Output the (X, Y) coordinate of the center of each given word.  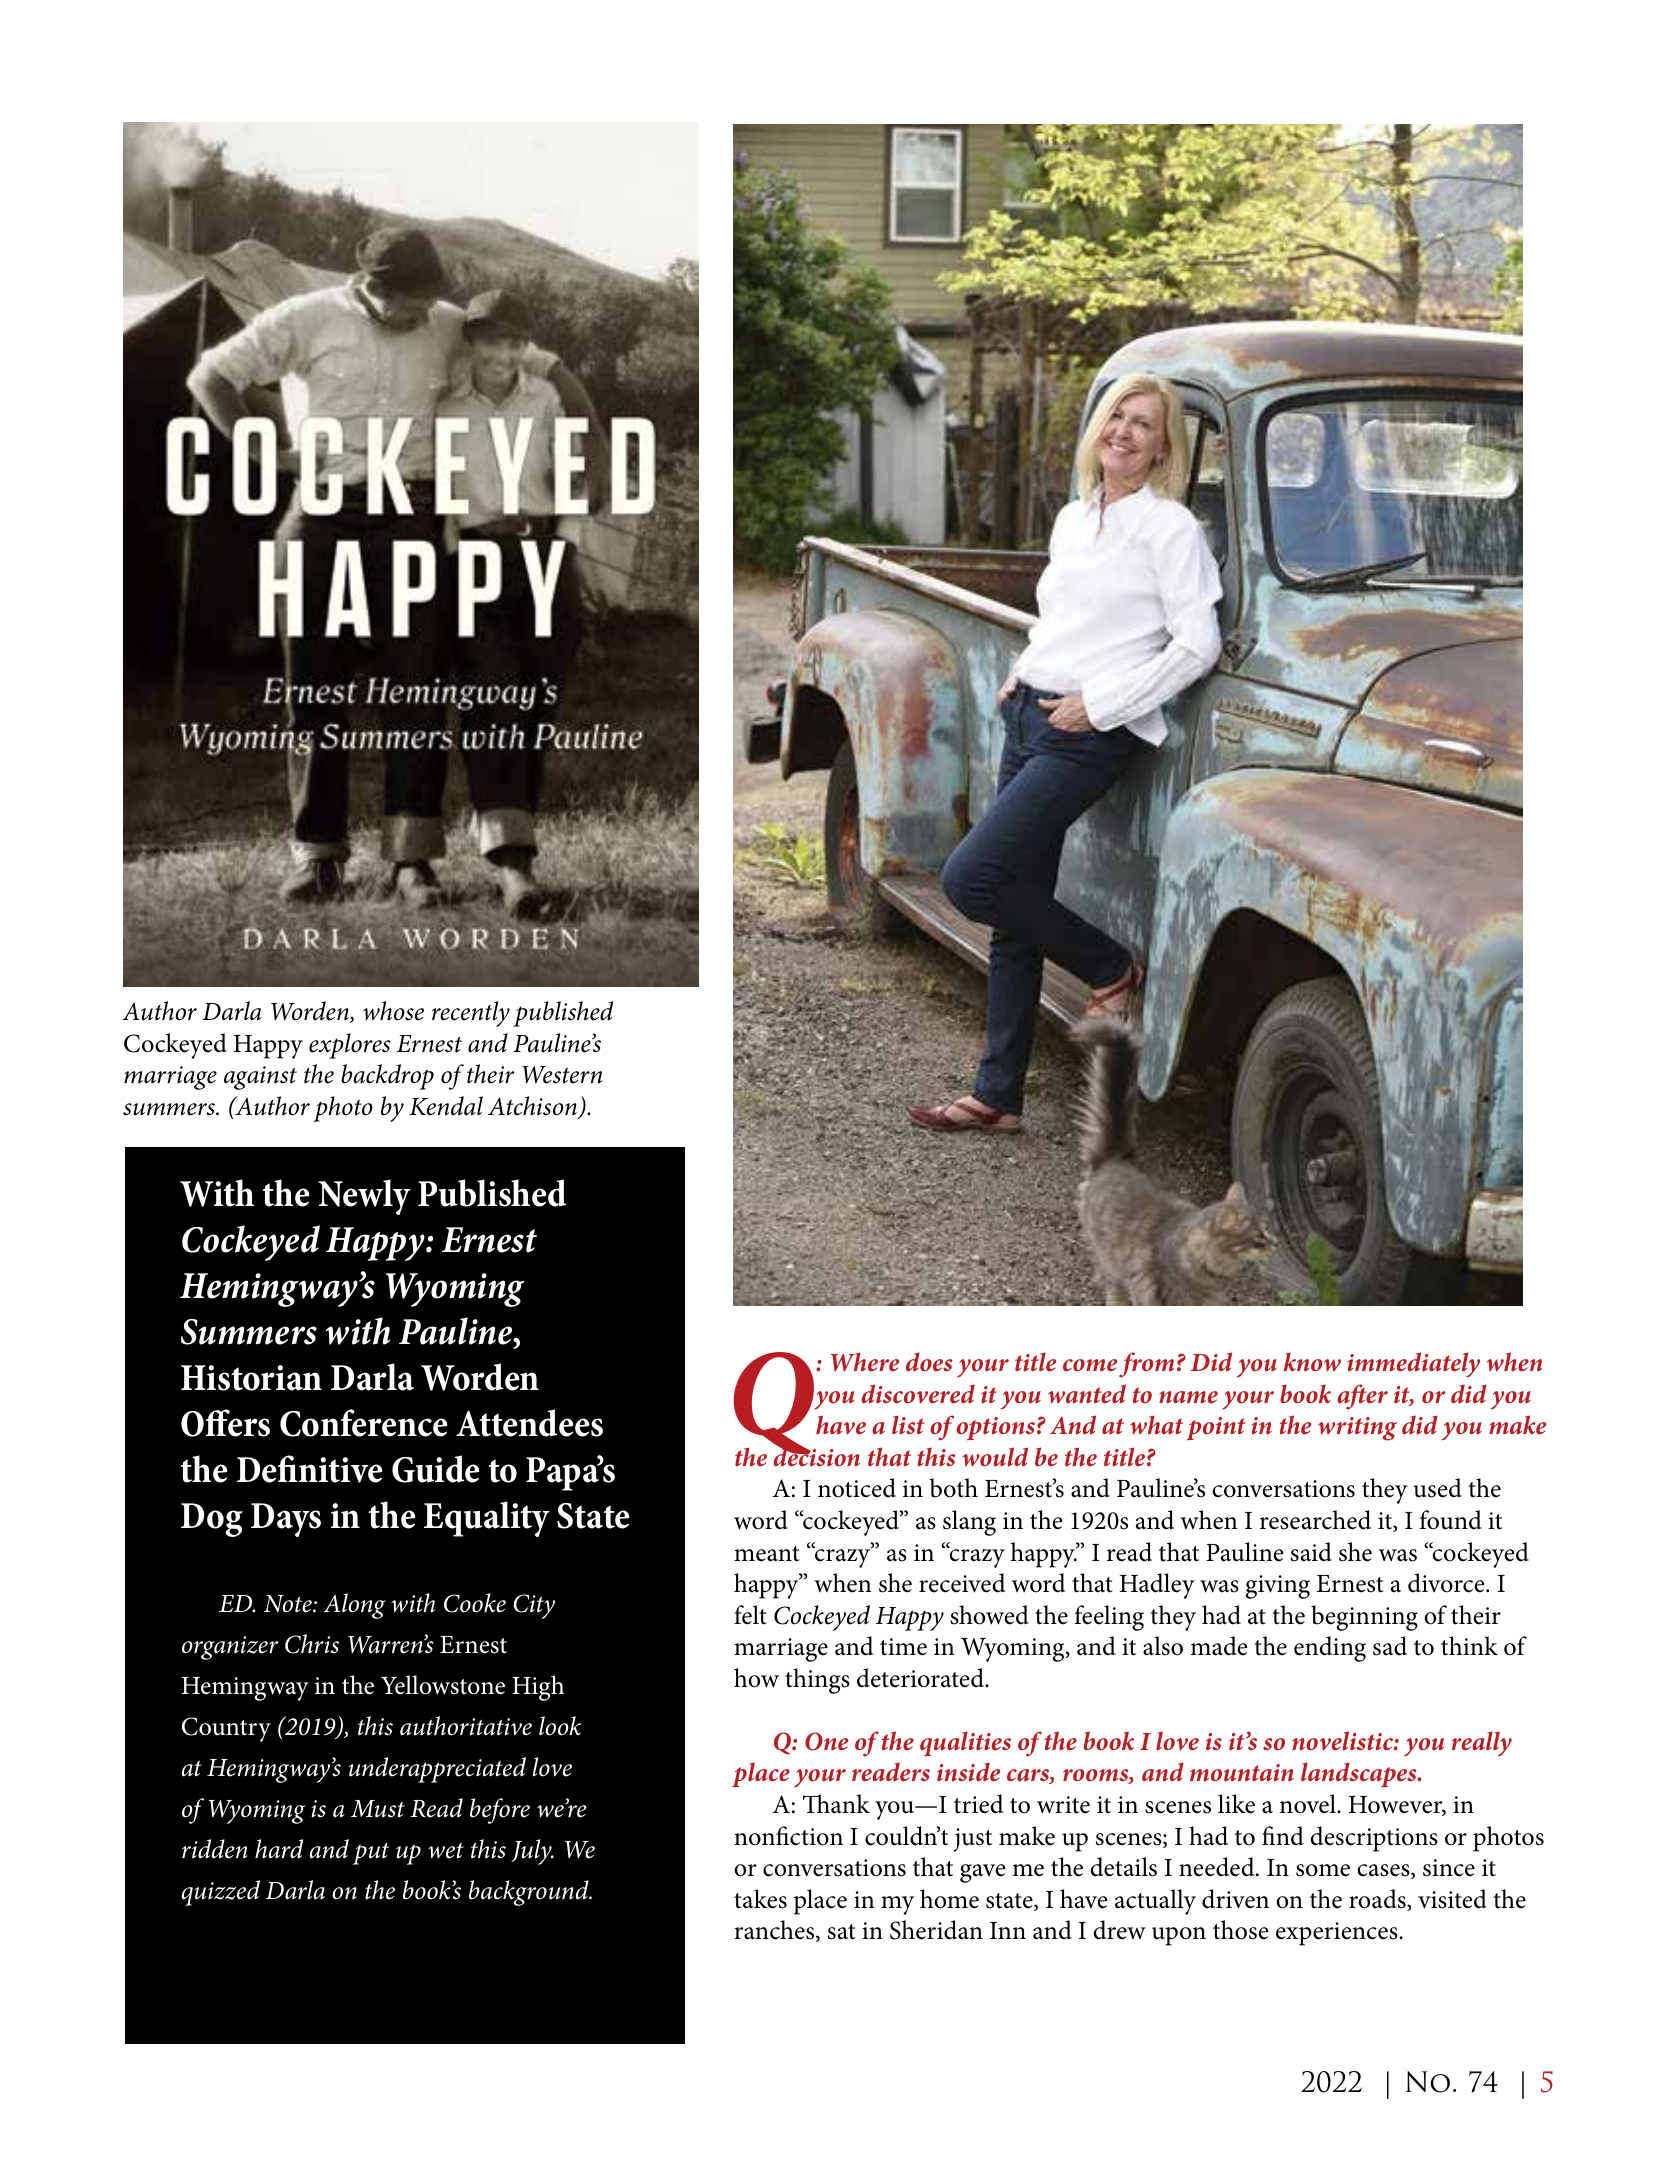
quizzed (220, 1893)
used (1438, 1488)
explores (349, 1046)
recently (471, 1014)
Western (562, 1075)
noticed (857, 1488)
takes (760, 1899)
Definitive (310, 1469)
